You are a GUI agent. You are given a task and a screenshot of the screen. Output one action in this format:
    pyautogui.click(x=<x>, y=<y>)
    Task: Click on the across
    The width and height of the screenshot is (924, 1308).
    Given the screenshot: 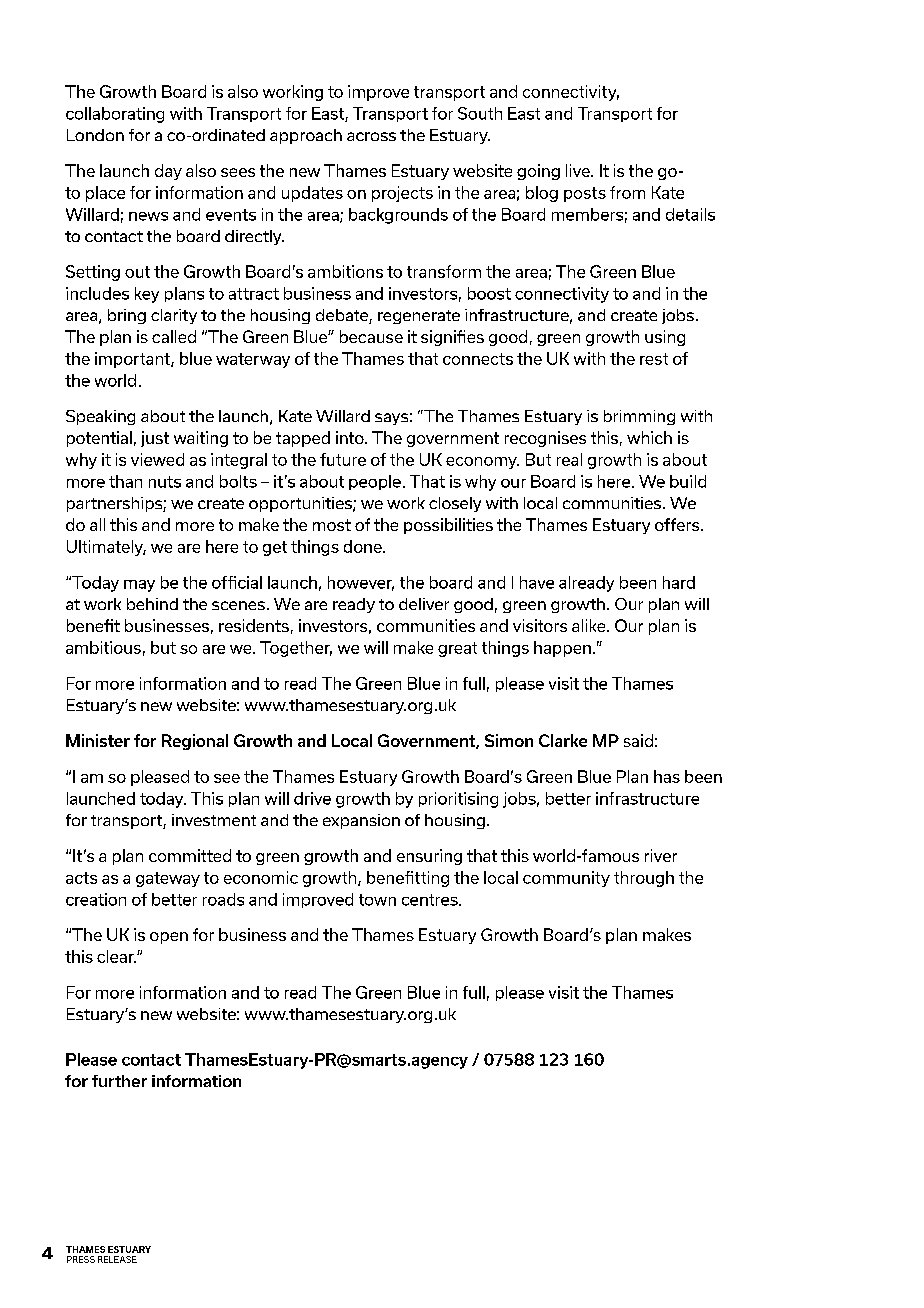 What is the action you would take?
    pyautogui.click(x=371, y=136)
